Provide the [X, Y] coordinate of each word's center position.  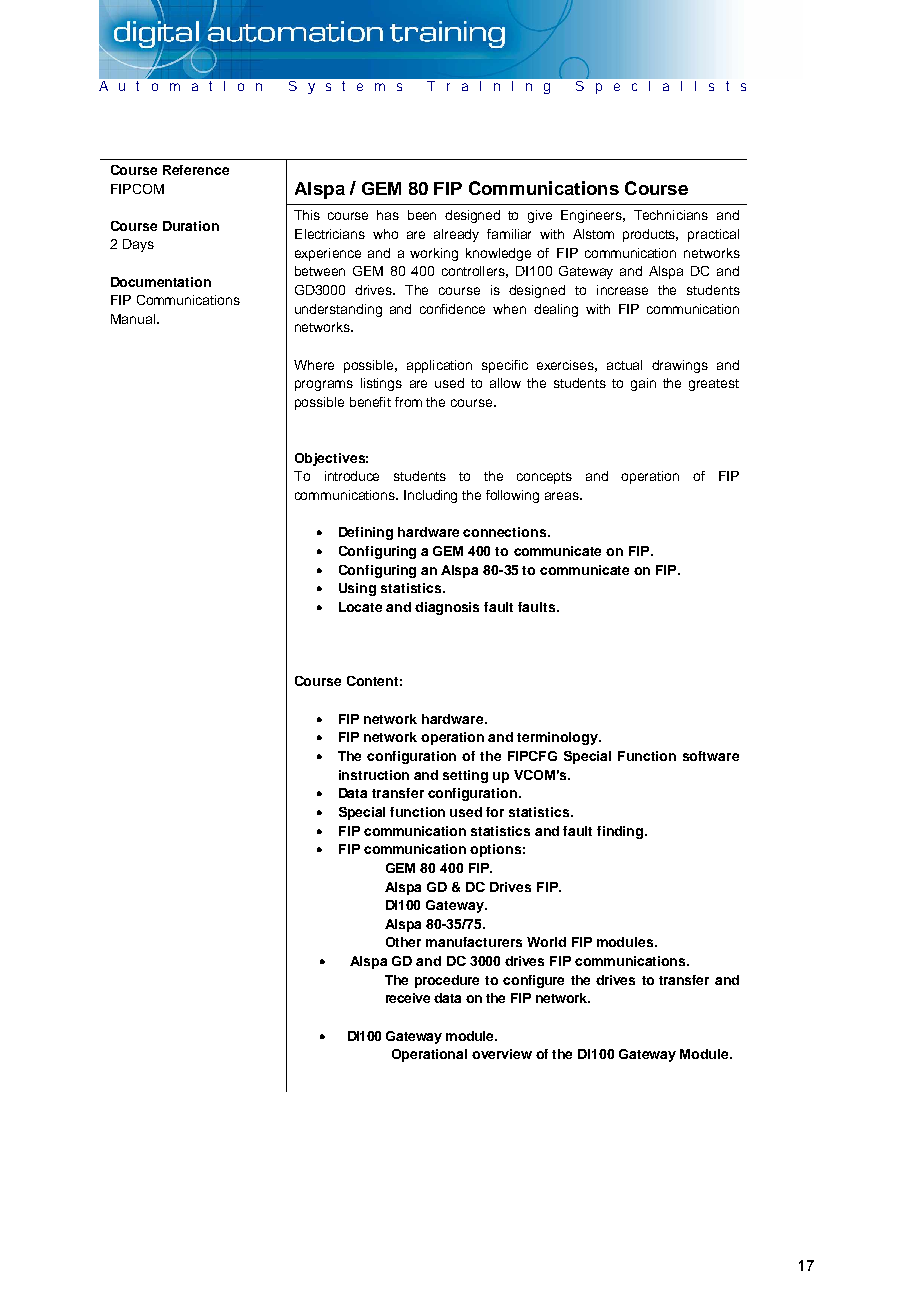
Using [357, 589]
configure [533, 981]
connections [506, 532]
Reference [196, 170]
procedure [447, 981]
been [422, 215]
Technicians [671, 215]
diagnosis [447, 608]
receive [408, 998]
